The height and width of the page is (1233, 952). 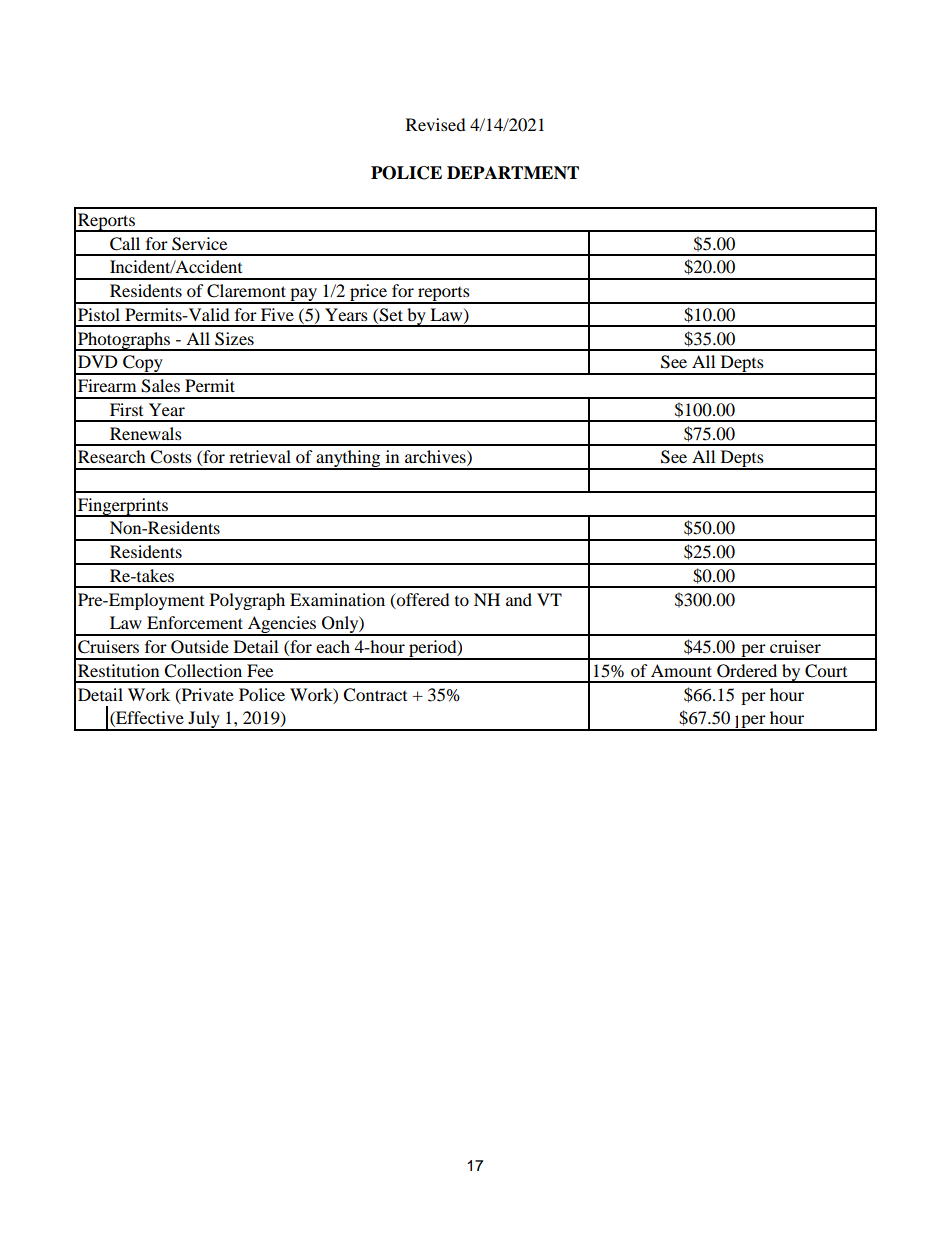 What do you see at coordinates (436, 124) in the page?
I see `Revised` at bounding box center [436, 124].
